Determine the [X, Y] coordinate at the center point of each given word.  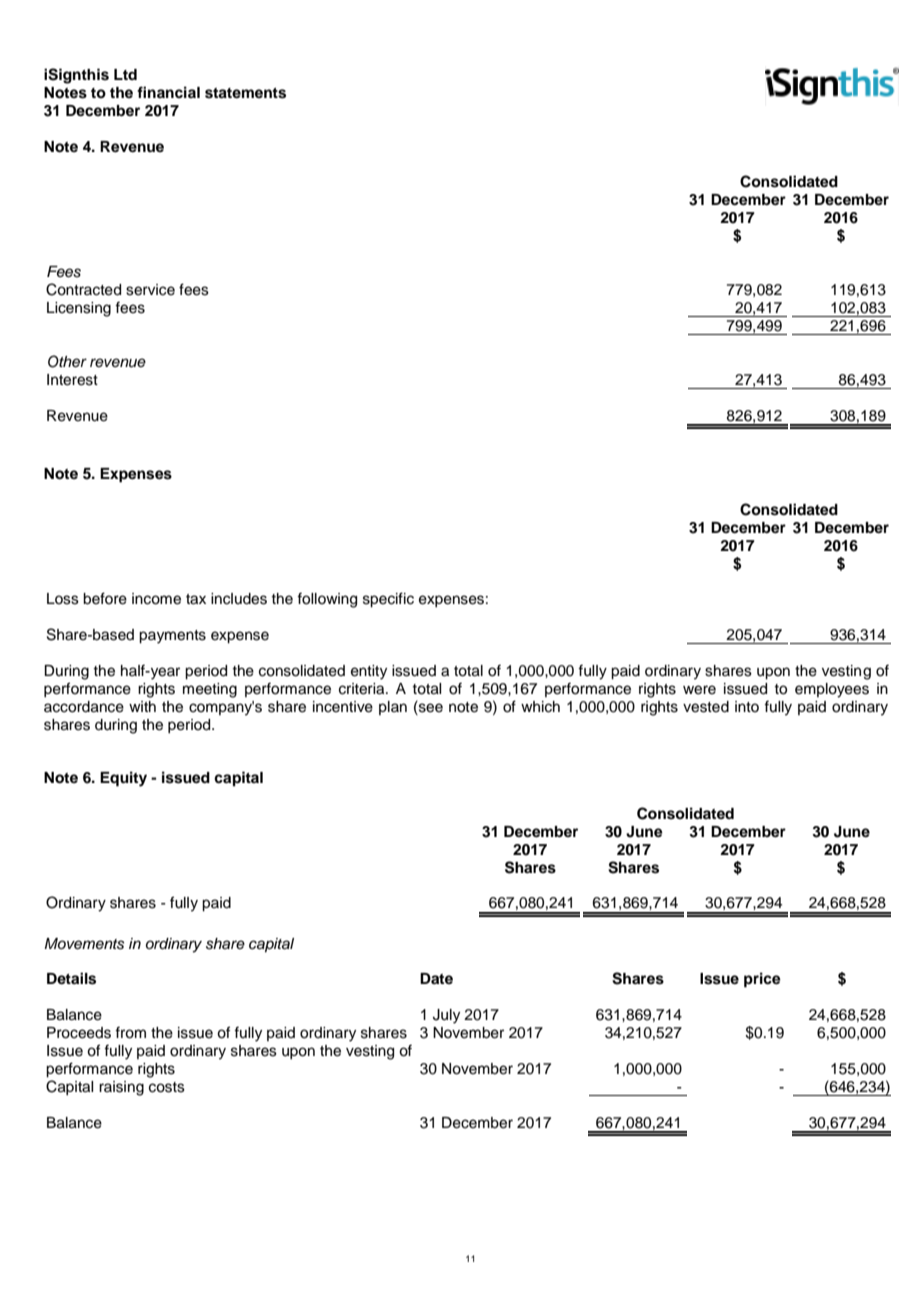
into [747, 706]
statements [245, 93]
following [327, 600]
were [699, 690]
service [150, 290]
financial [168, 92]
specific [388, 600]
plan [393, 708]
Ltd [125, 74]
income [156, 599]
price [762, 980]
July [446, 1016]
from [130, 1032]
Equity [123, 779]
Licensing [79, 309]
